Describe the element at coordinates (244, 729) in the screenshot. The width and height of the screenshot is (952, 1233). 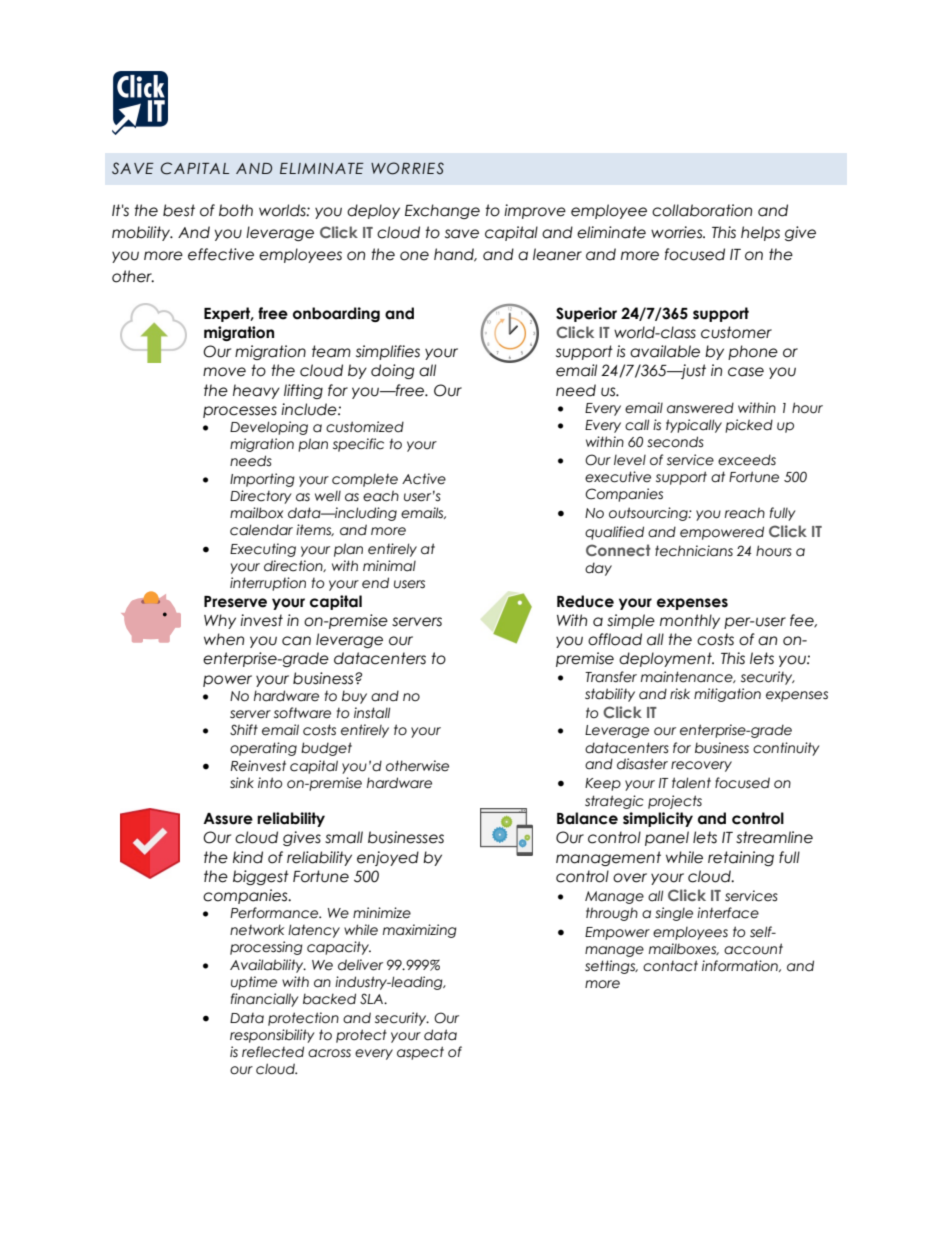
I see `Shift` at that location.
